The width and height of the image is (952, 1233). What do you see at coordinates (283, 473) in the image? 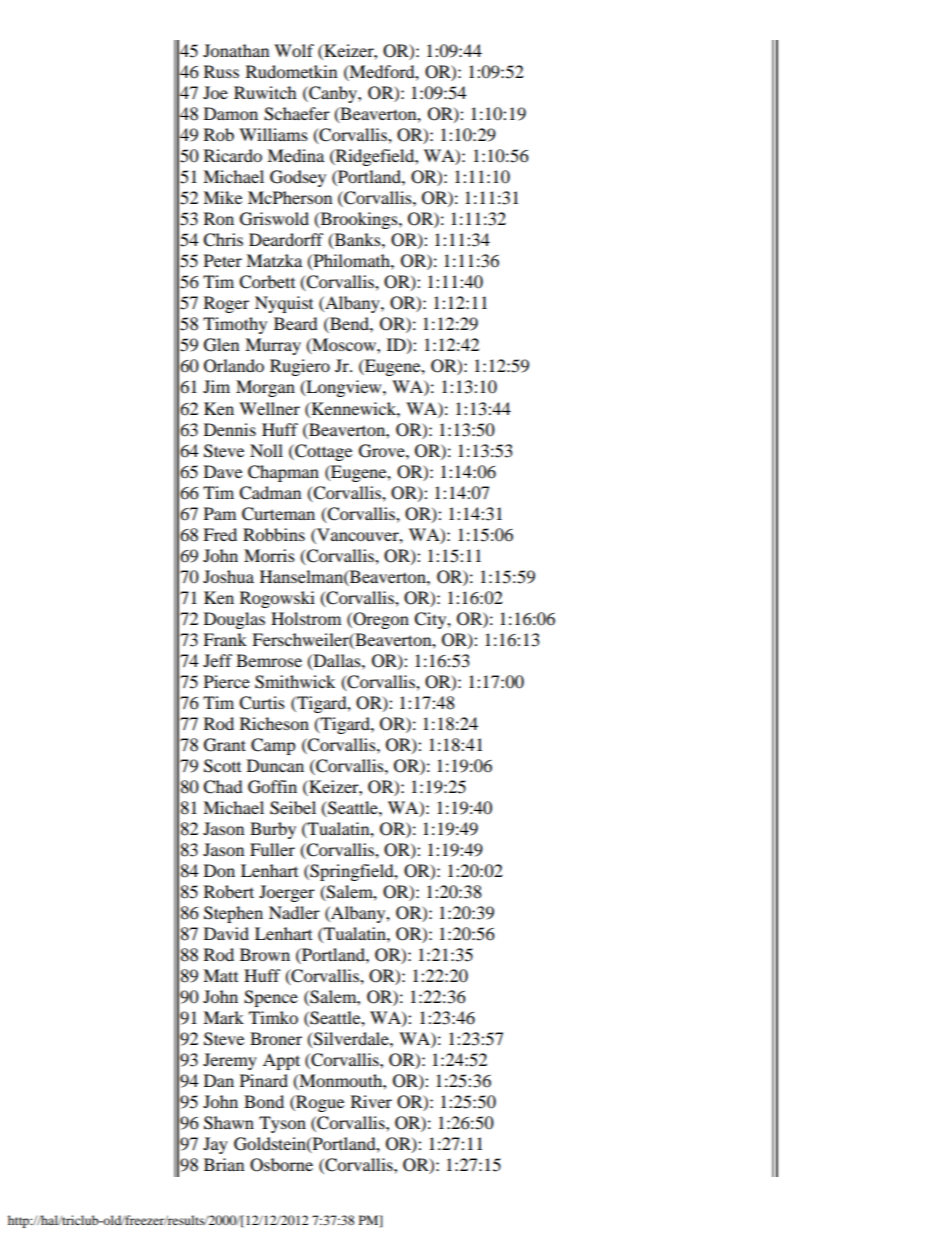
I see `Chapman` at bounding box center [283, 473].
